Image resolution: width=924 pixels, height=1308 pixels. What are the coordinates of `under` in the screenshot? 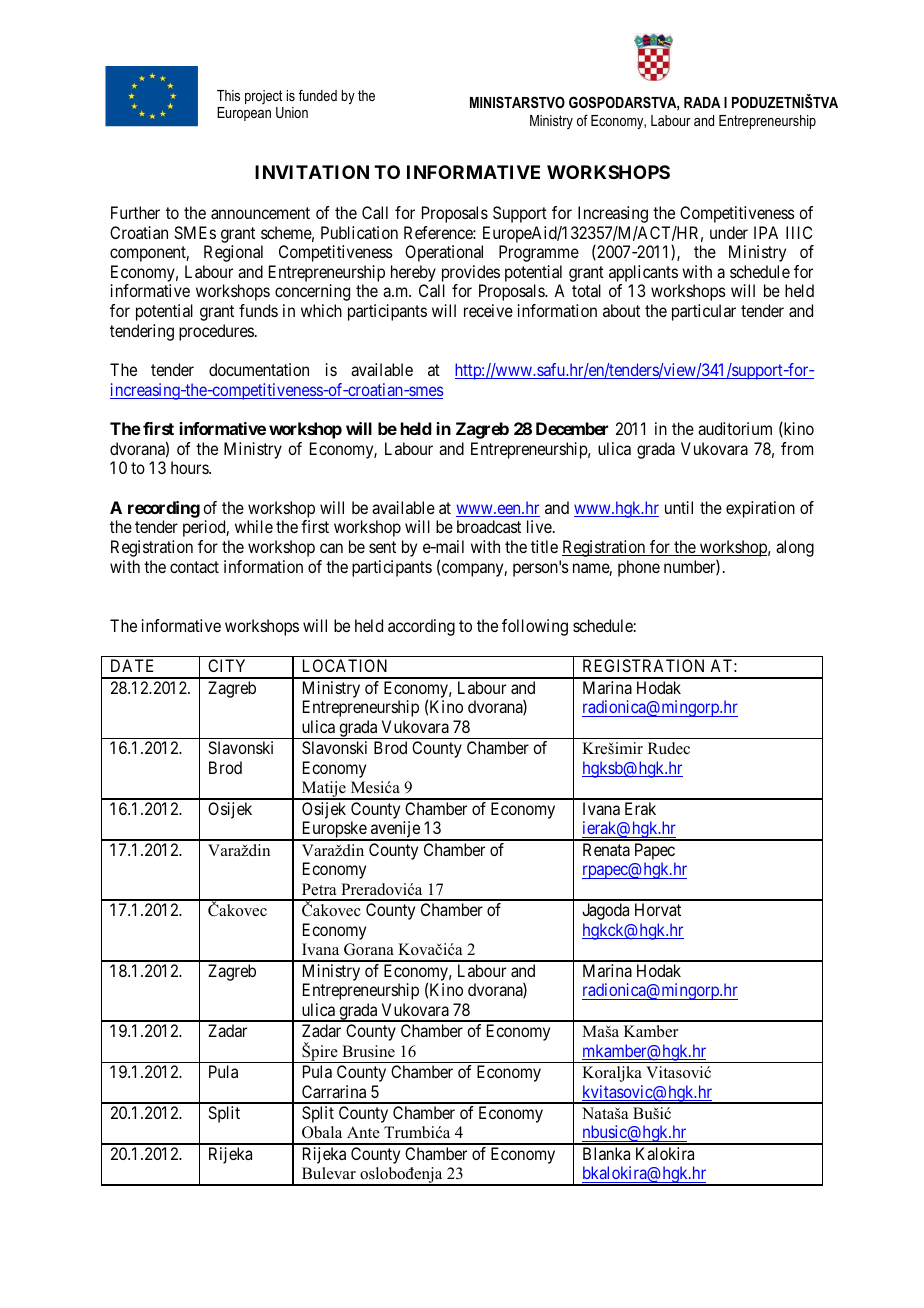 It's located at (729, 232).
